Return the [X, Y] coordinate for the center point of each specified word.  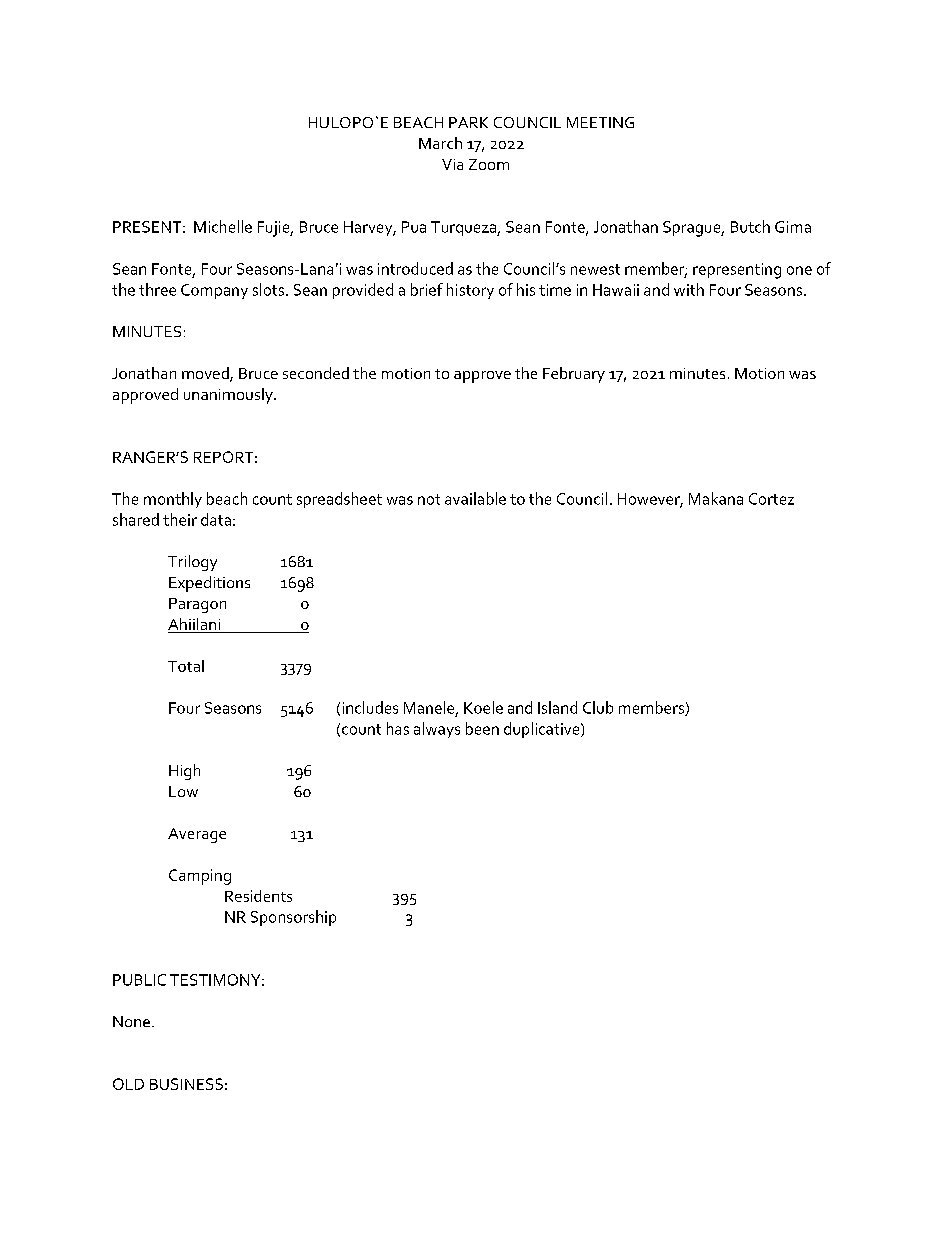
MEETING [600, 122]
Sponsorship [293, 918]
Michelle [223, 226]
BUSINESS [186, 1084]
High [184, 772]
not [429, 499]
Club [598, 707]
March [440, 143]
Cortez [771, 499]
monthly [173, 500]
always [437, 730]
